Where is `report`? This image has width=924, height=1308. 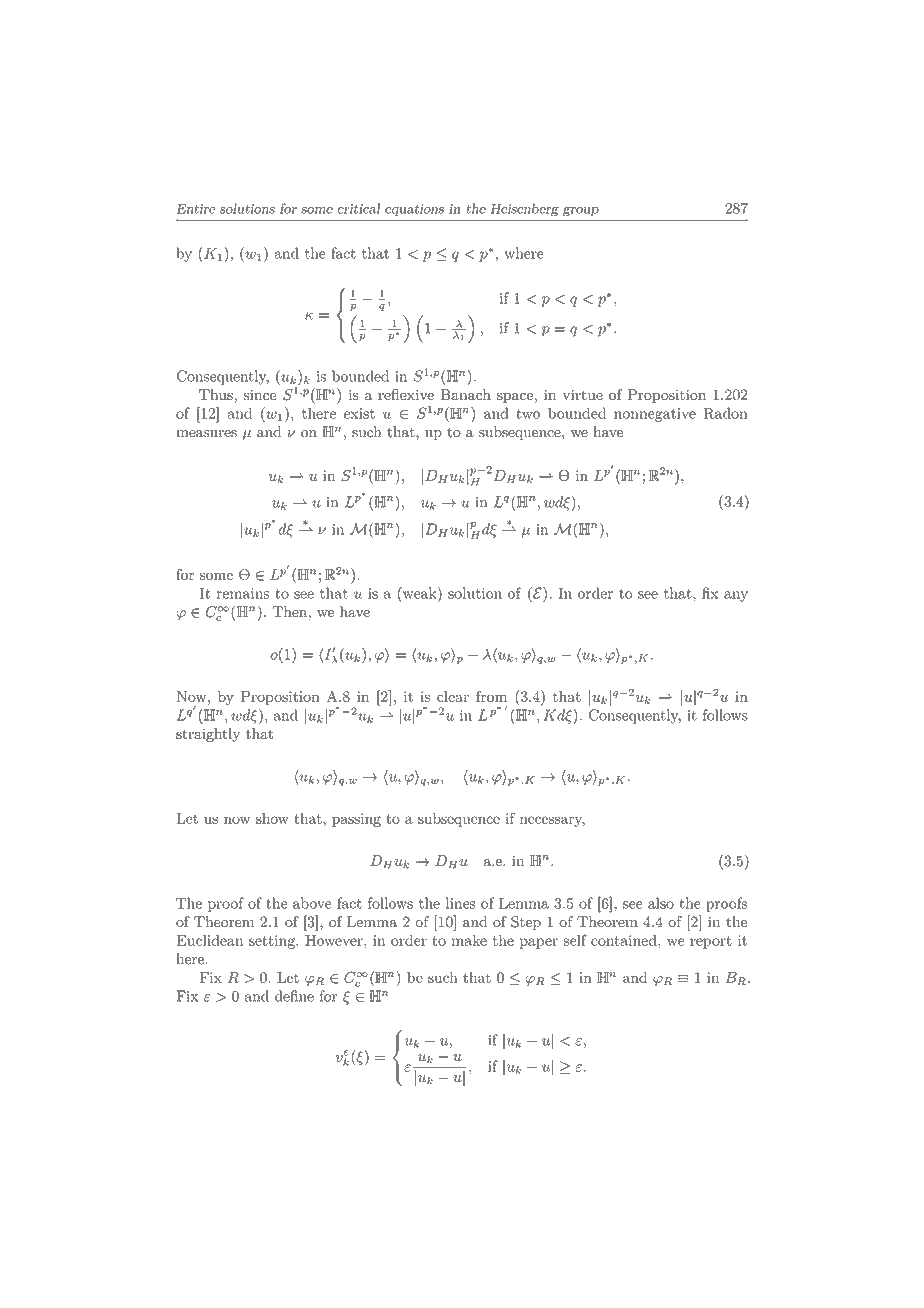 report is located at coordinates (711, 942).
